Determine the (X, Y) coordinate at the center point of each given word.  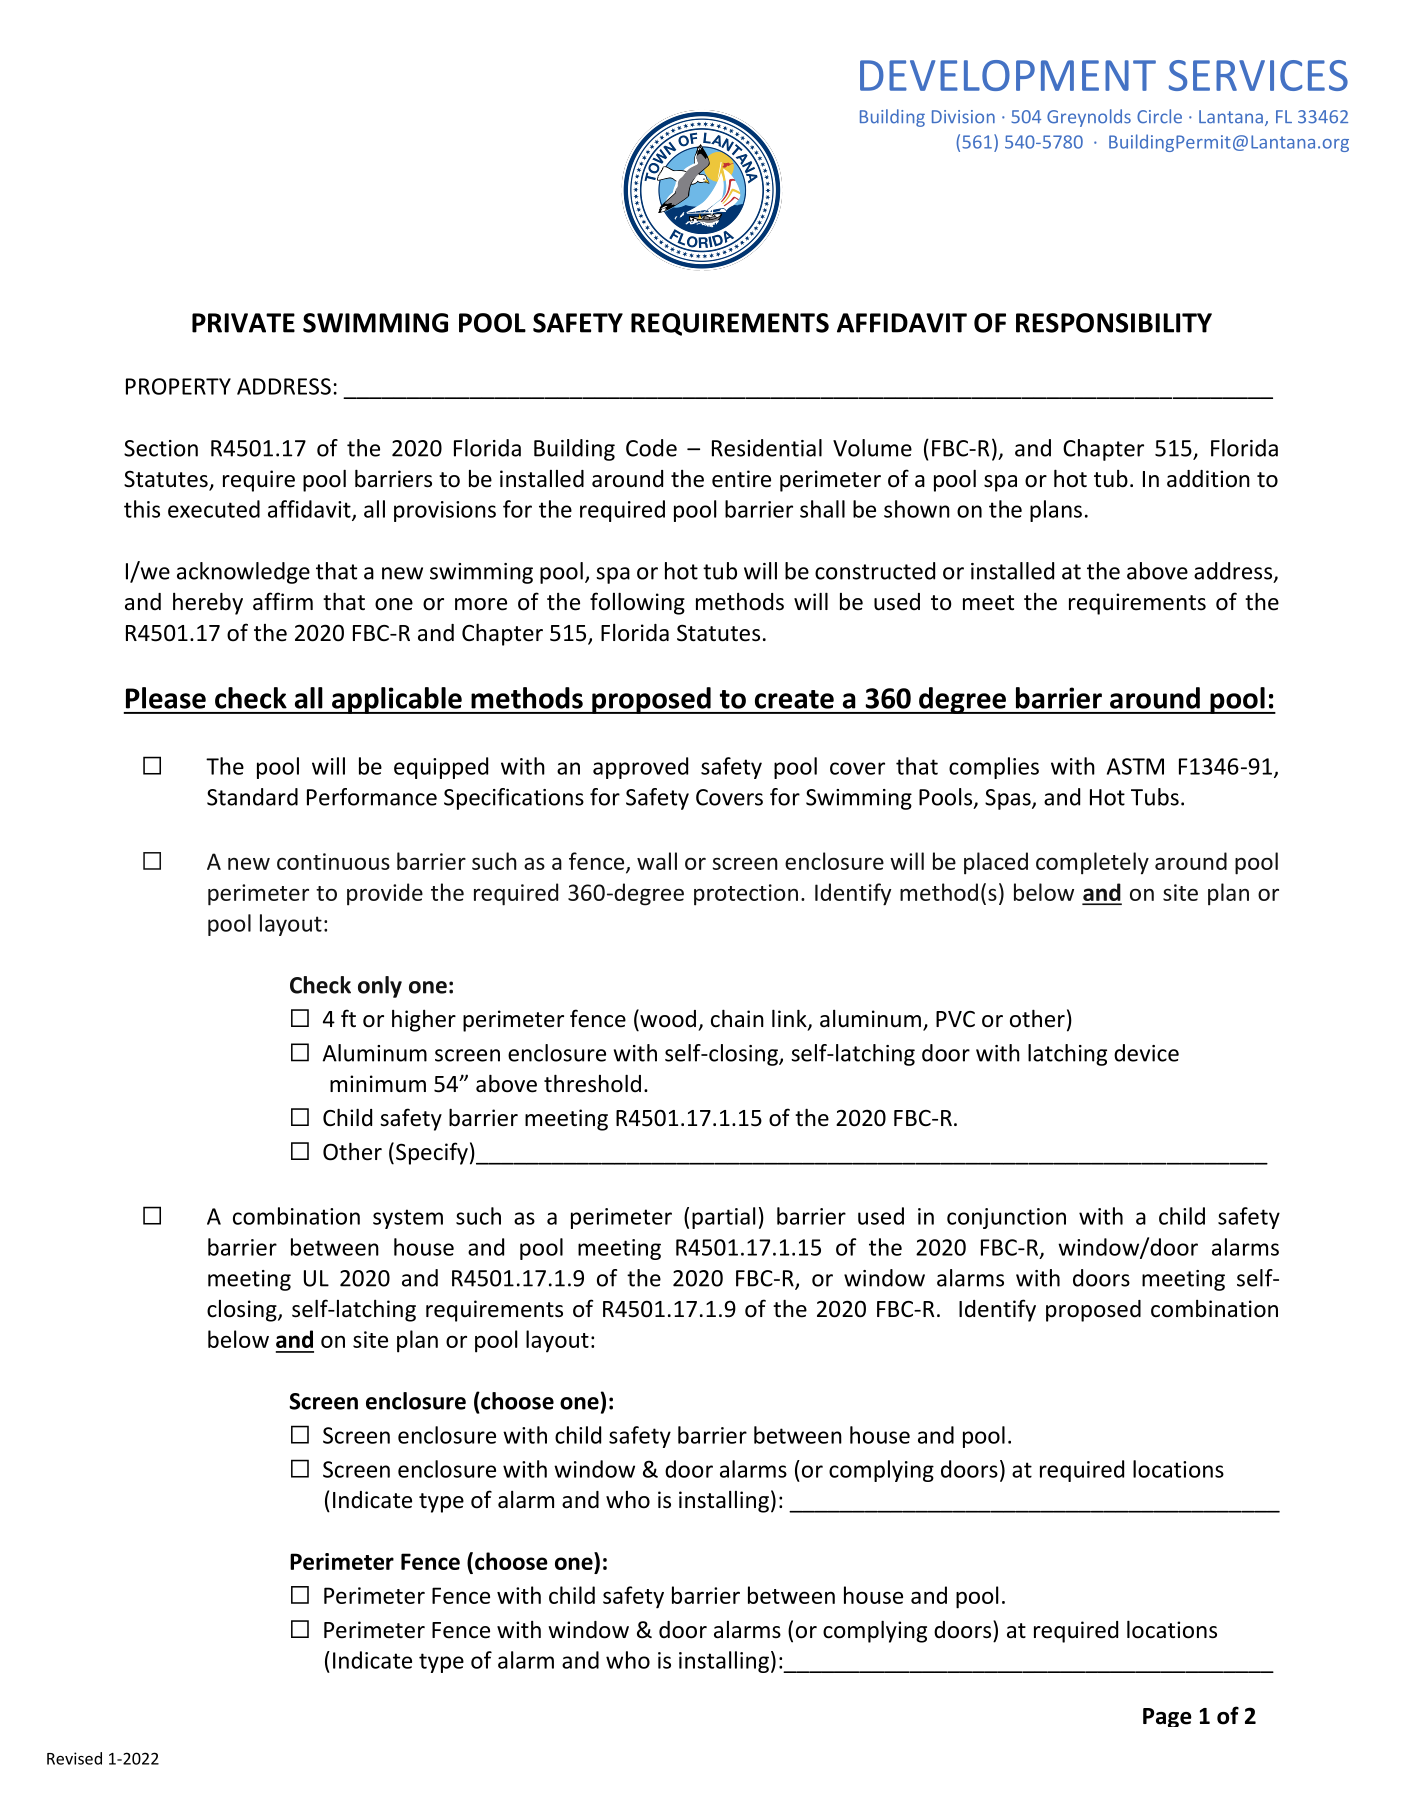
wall (657, 861)
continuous (333, 861)
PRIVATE (243, 323)
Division (963, 117)
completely (1092, 863)
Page (1167, 1717)
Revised (74, 1758)
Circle (1159, 116)
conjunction (1006, 1218)
